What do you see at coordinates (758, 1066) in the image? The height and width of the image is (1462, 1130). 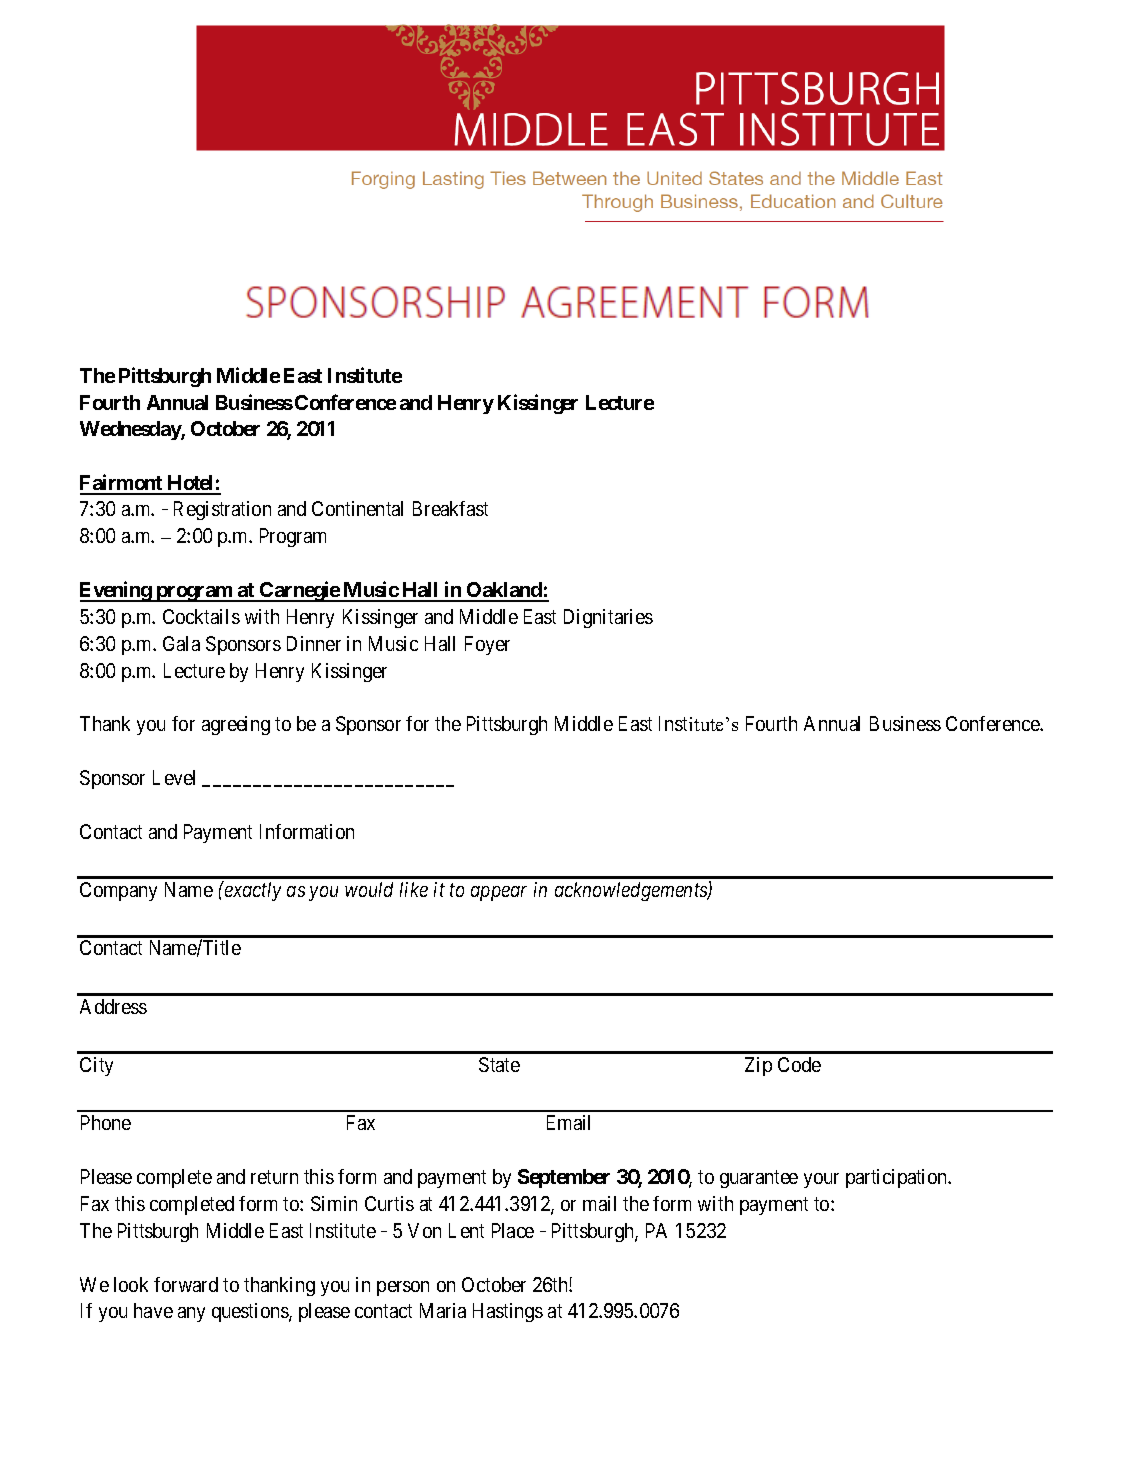 I see `Zip` at bounding box center [758, 1066].
